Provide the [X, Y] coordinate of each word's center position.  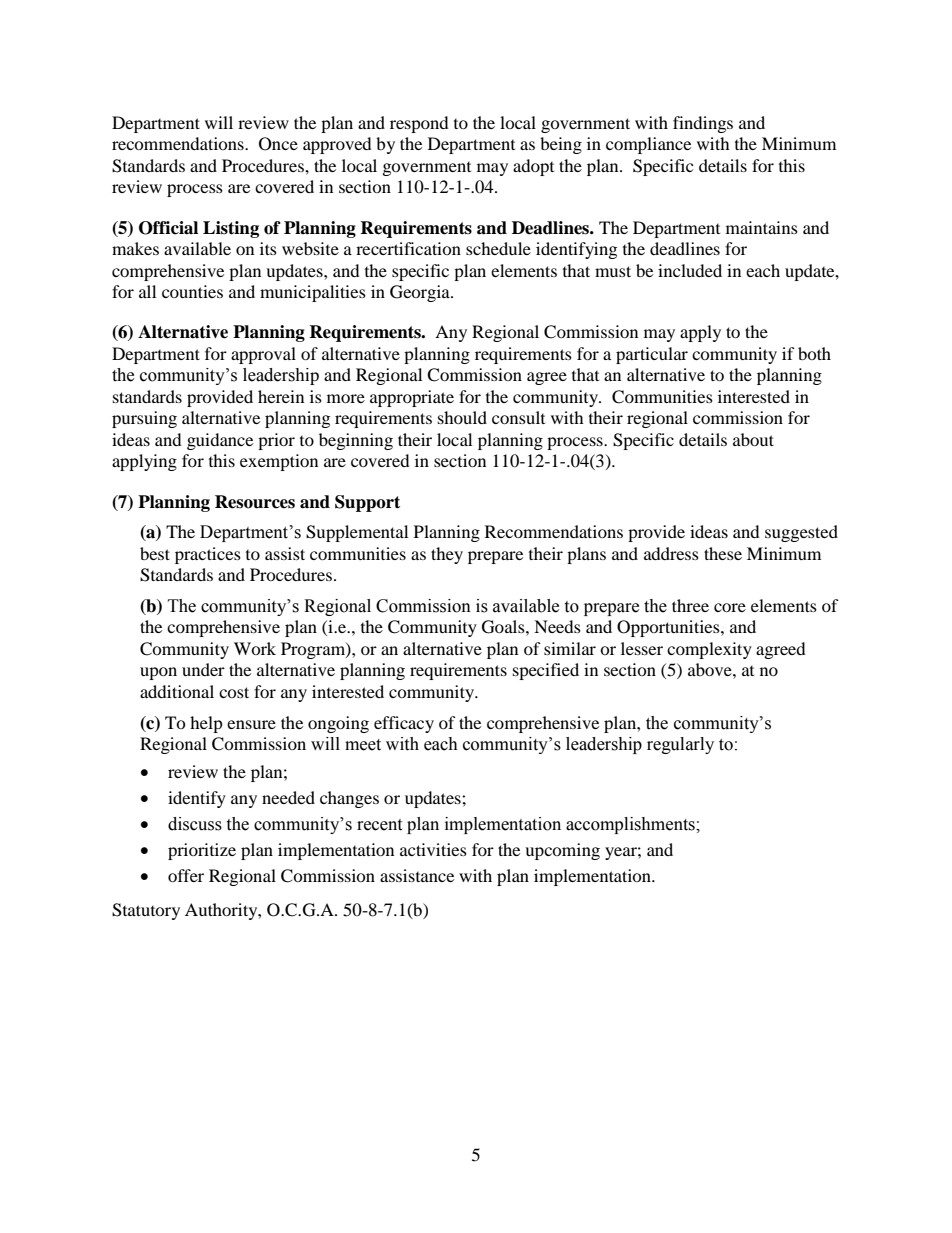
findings [703, 124]
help [206, 724]
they [447, 555]
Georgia [421, 293]
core [730, 607]
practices [208, 555]
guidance [220, 441]
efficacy [404, 724]
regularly [680, 745]
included [690, 270]
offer [186, 875]
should [462, 417]
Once [278, 144]
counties [192, 291]
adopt [533, 167]
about [753, 439]
